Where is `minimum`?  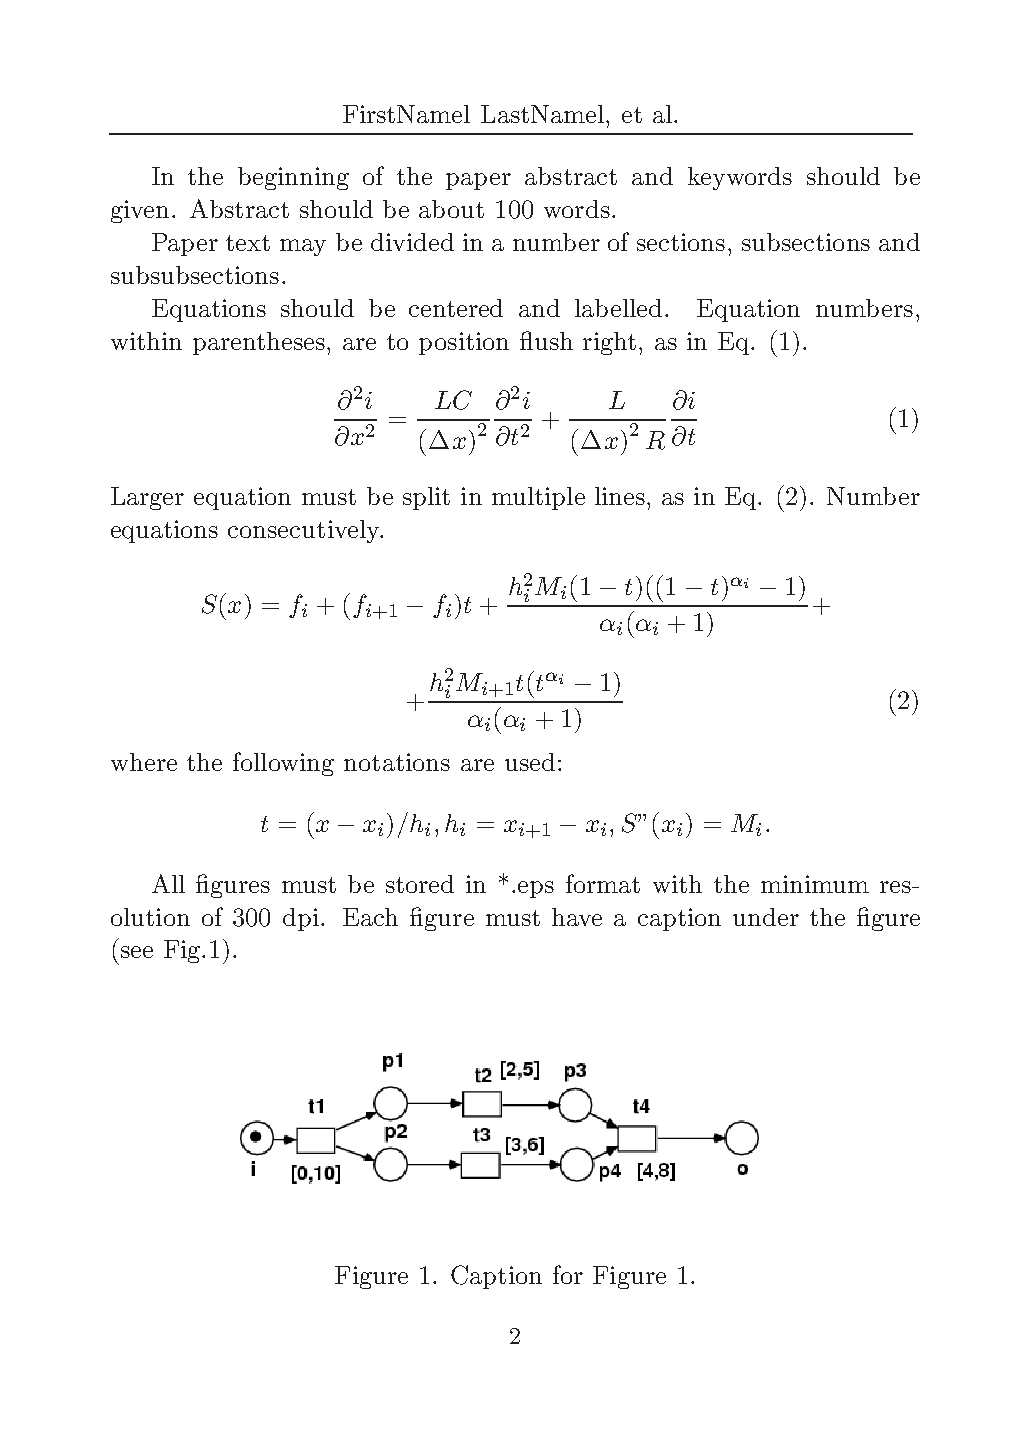 minimum is located at coordinates (815, 884).
